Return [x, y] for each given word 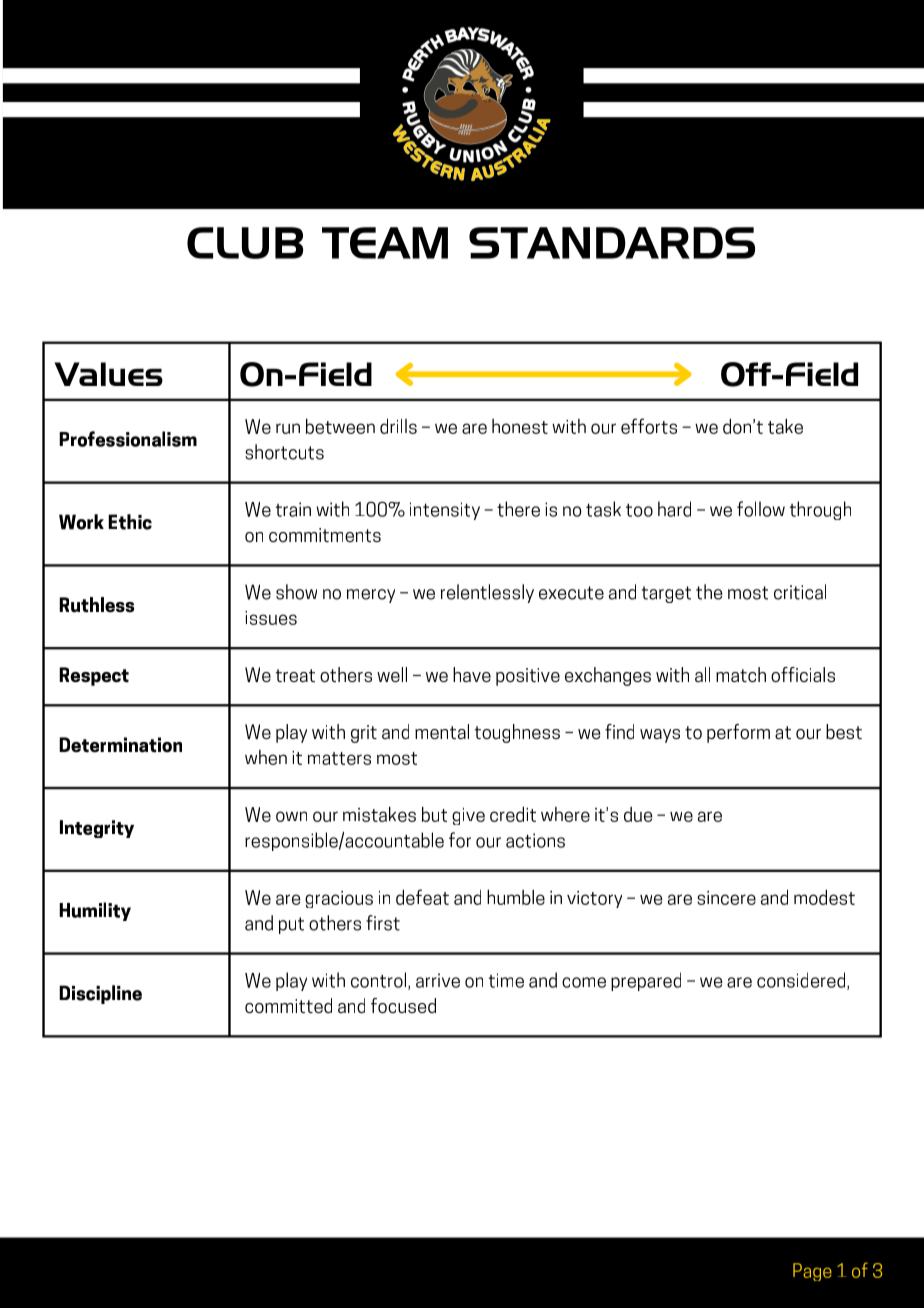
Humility [95, 911]
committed [288, 1005]
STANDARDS [612, 243]
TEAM [385, 243]
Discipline [100, 994]
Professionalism [128, 439]
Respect [94, 676]
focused [403, 1005]
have [472, 675]
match [741, 674]
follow [761, 509]
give [468, 816]
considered [802, 981]
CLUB [245, 243]
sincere [726, 898]
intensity [445, 511]
